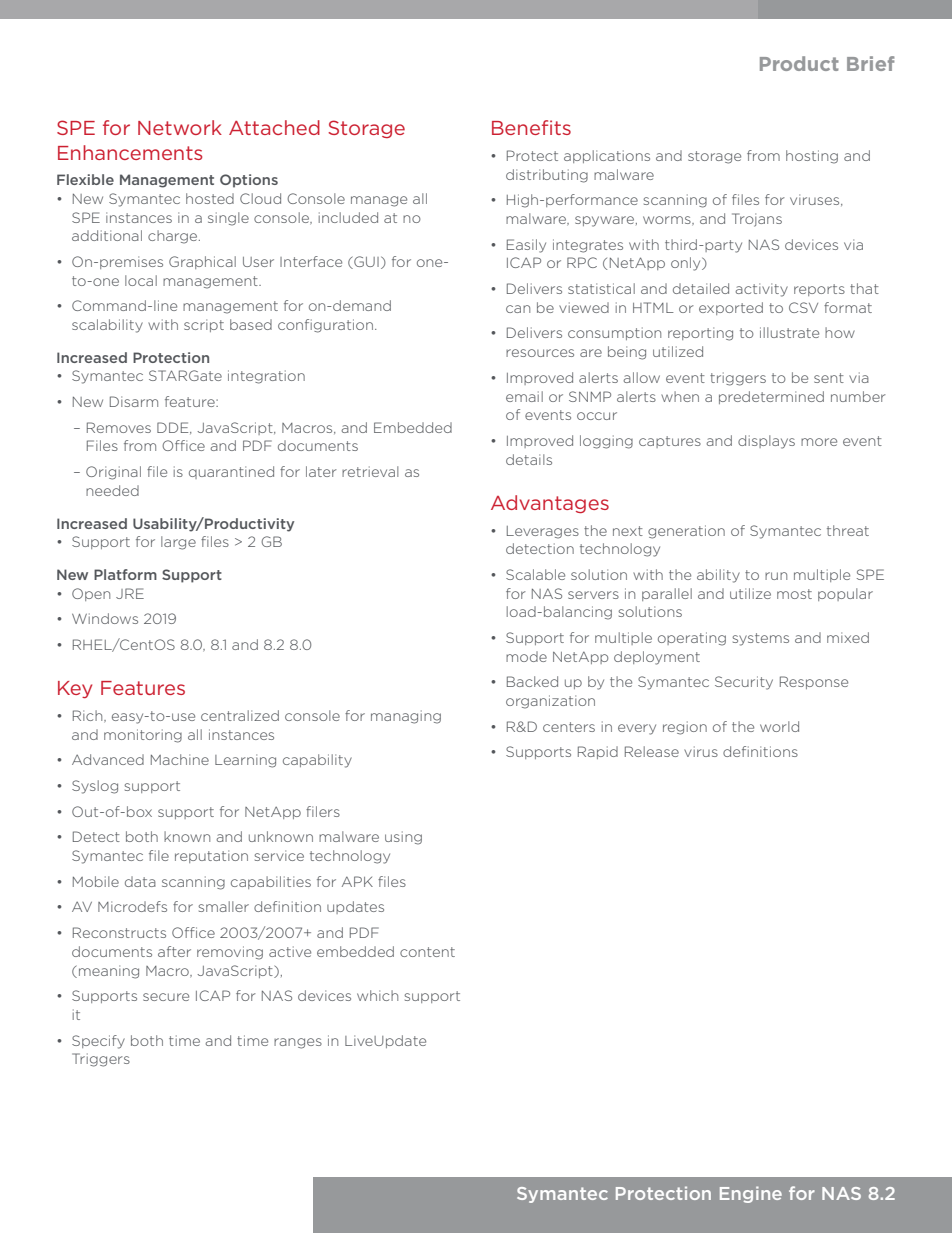  What do you see at coordinates (529, 459) in the page?
I see `details` at bounding box center [529, 459].
